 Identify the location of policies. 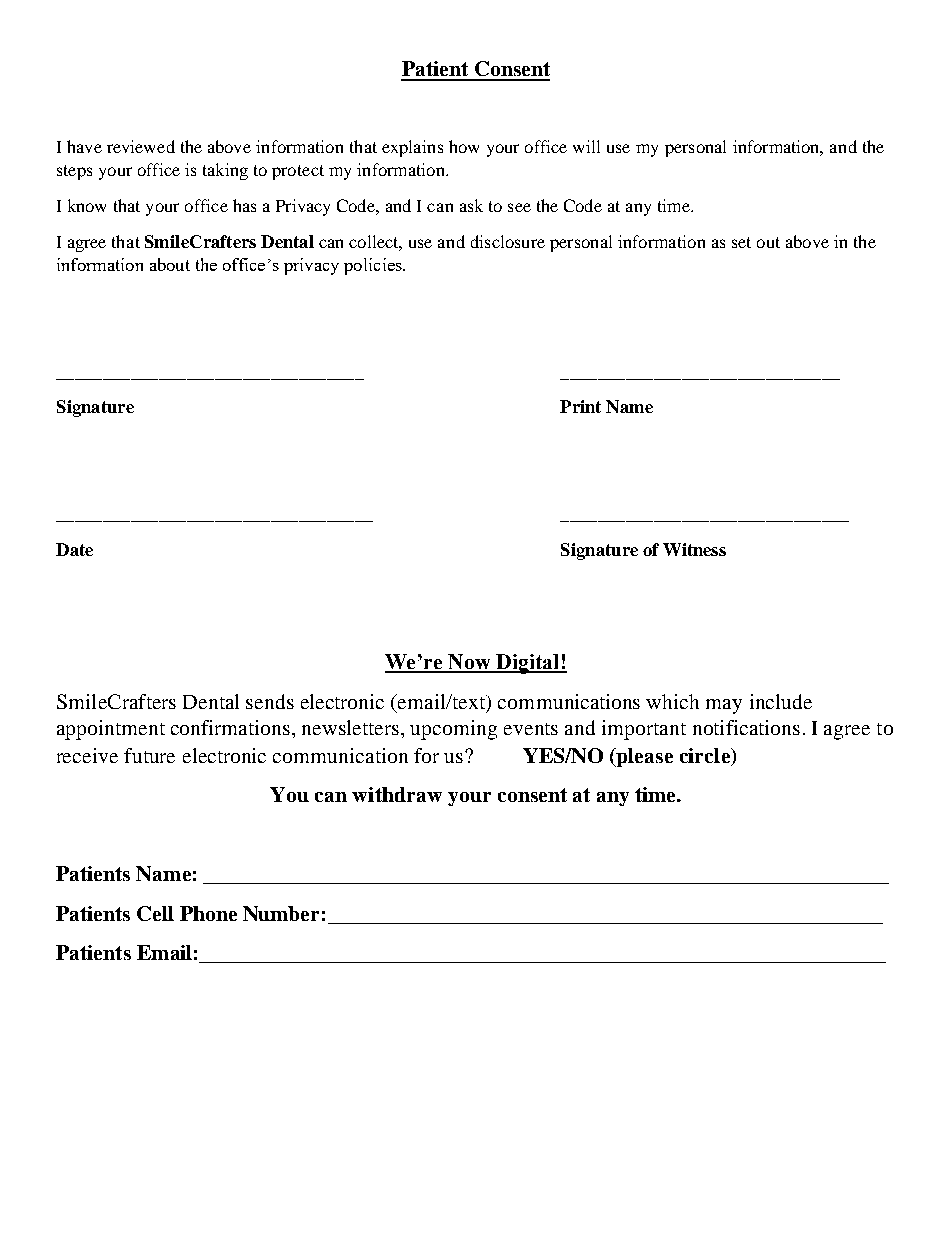
(374, 266).
